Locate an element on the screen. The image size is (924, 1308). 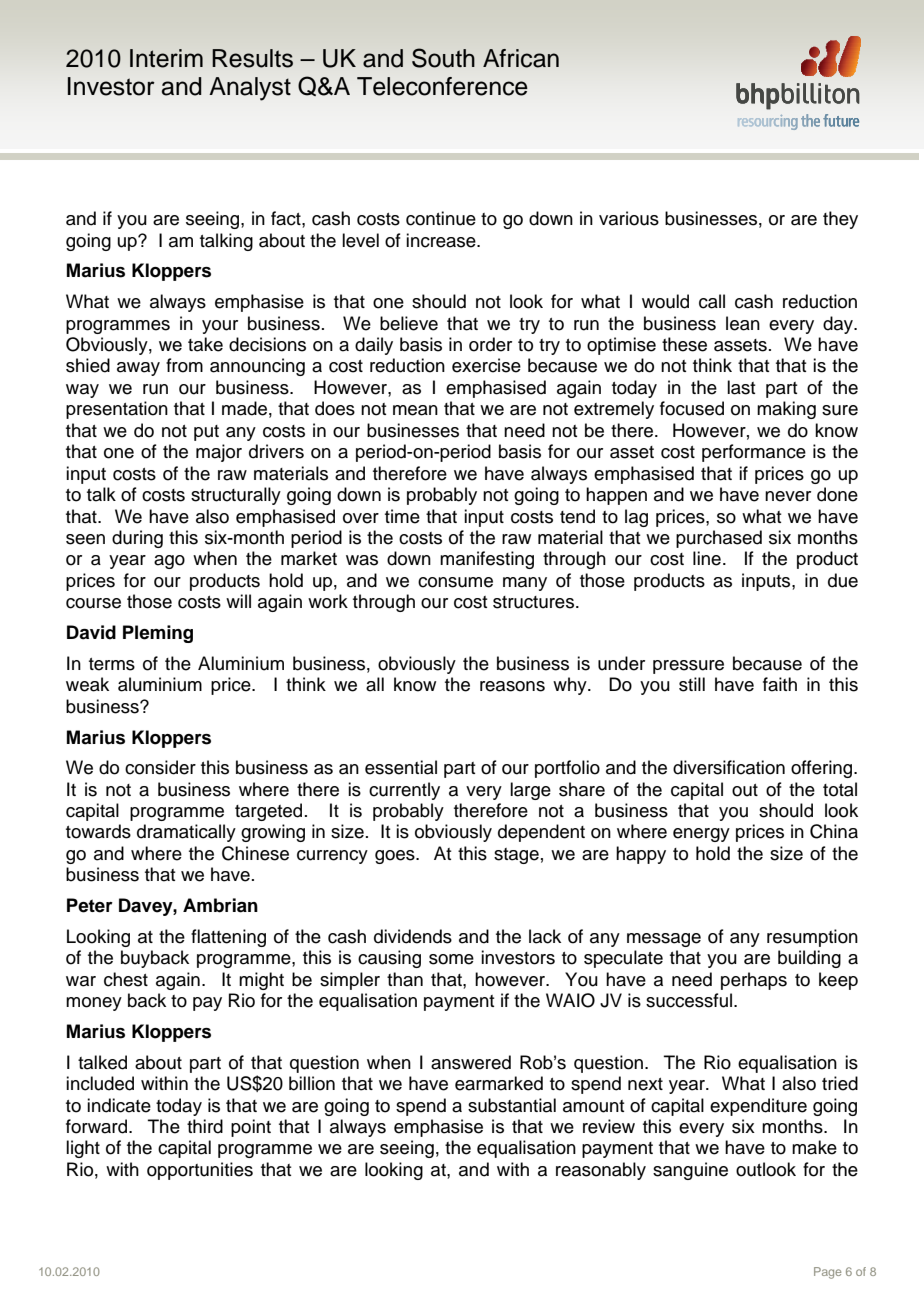
stage is located at coordinates (516, 856).
